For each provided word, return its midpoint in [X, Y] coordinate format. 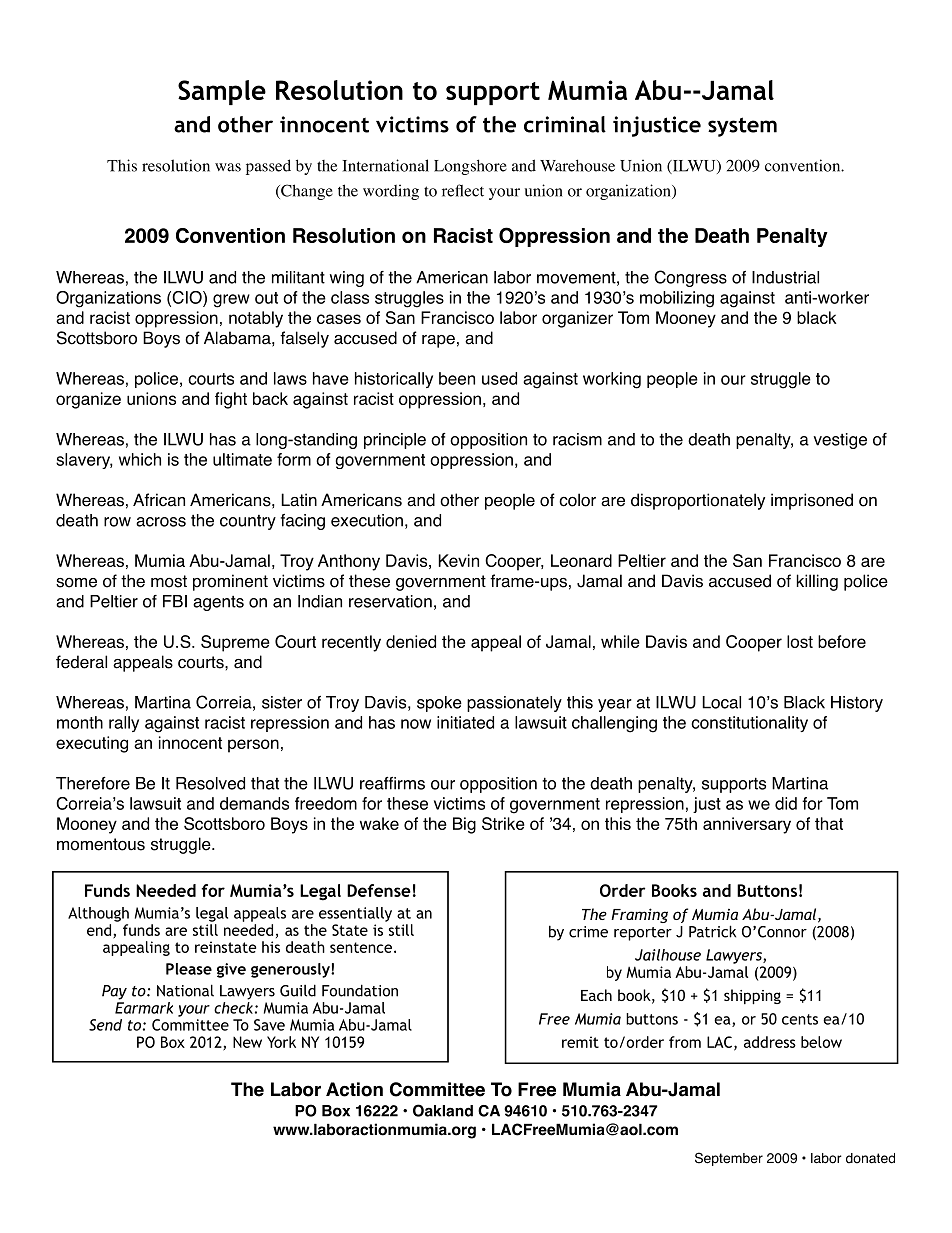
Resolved [210, 783]
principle [395, 441]
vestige [840, 441]
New [247, 1042]
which [140, 459]
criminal [565, 124]
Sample [222, 92]
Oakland [443, 1110]
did [786, 803]
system [742, 127]
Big [464, 825]
